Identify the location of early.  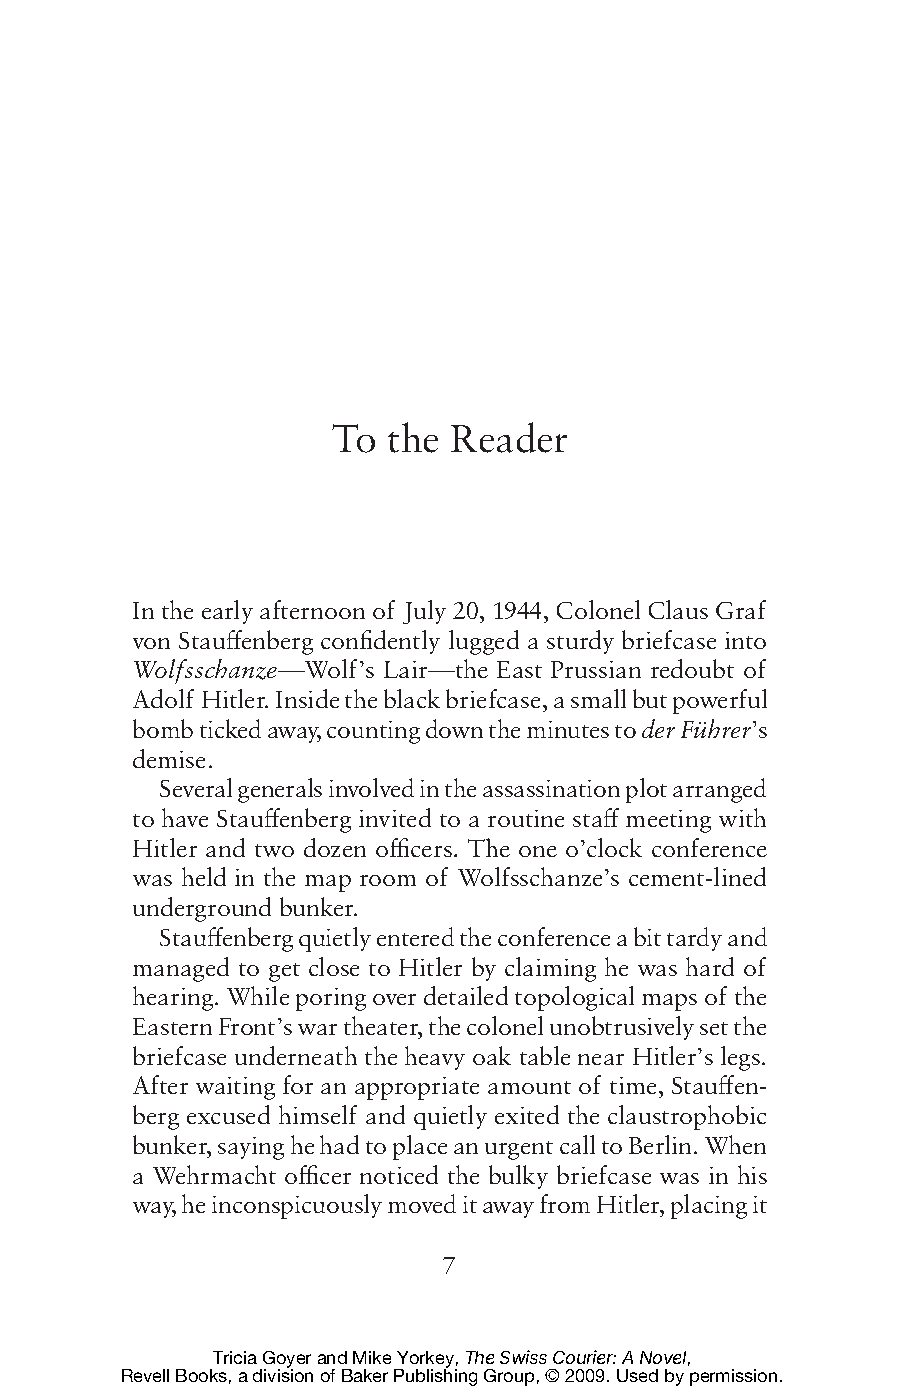
(227, 612).
